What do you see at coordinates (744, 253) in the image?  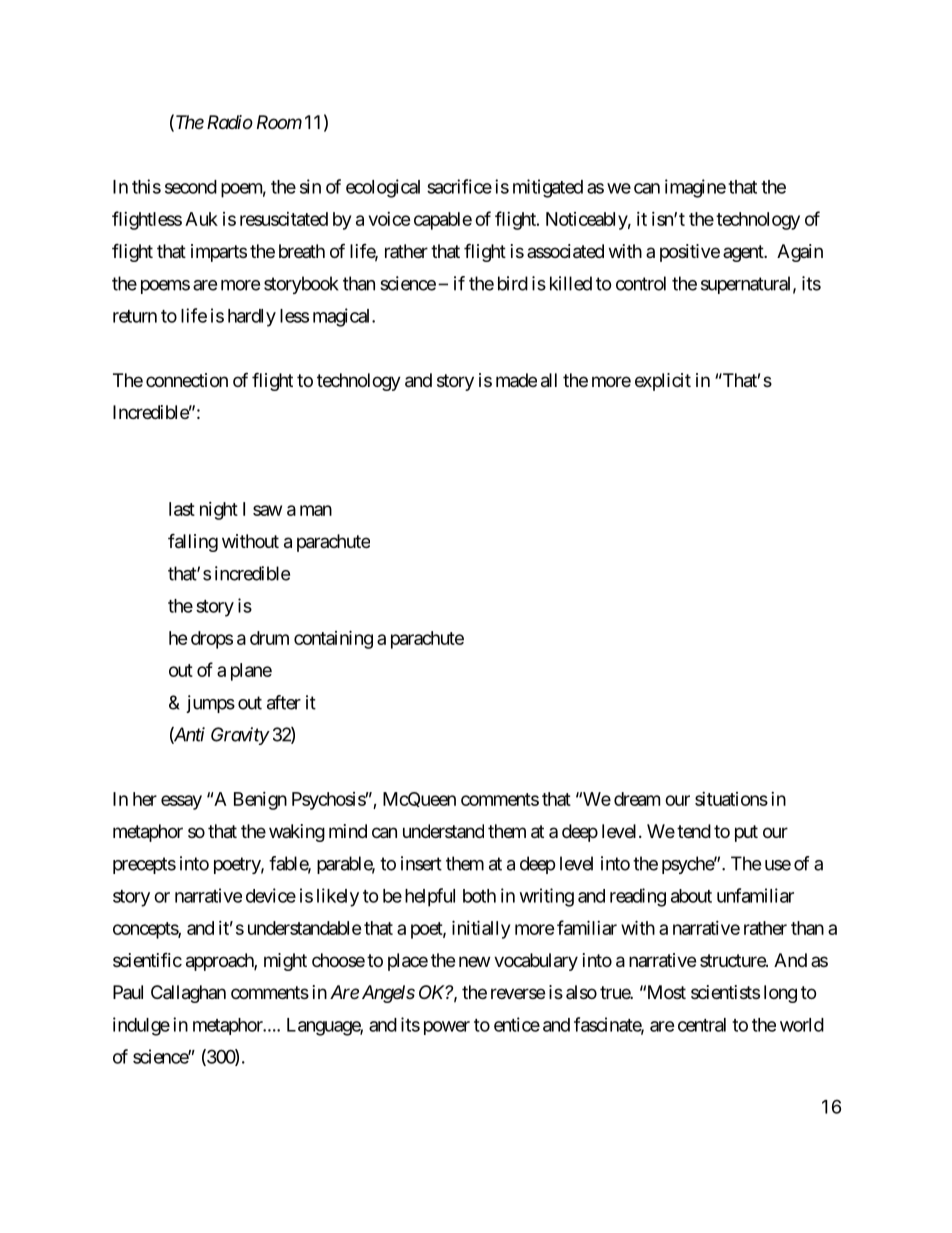 I see `agent` at bounding box center [744, 253].
